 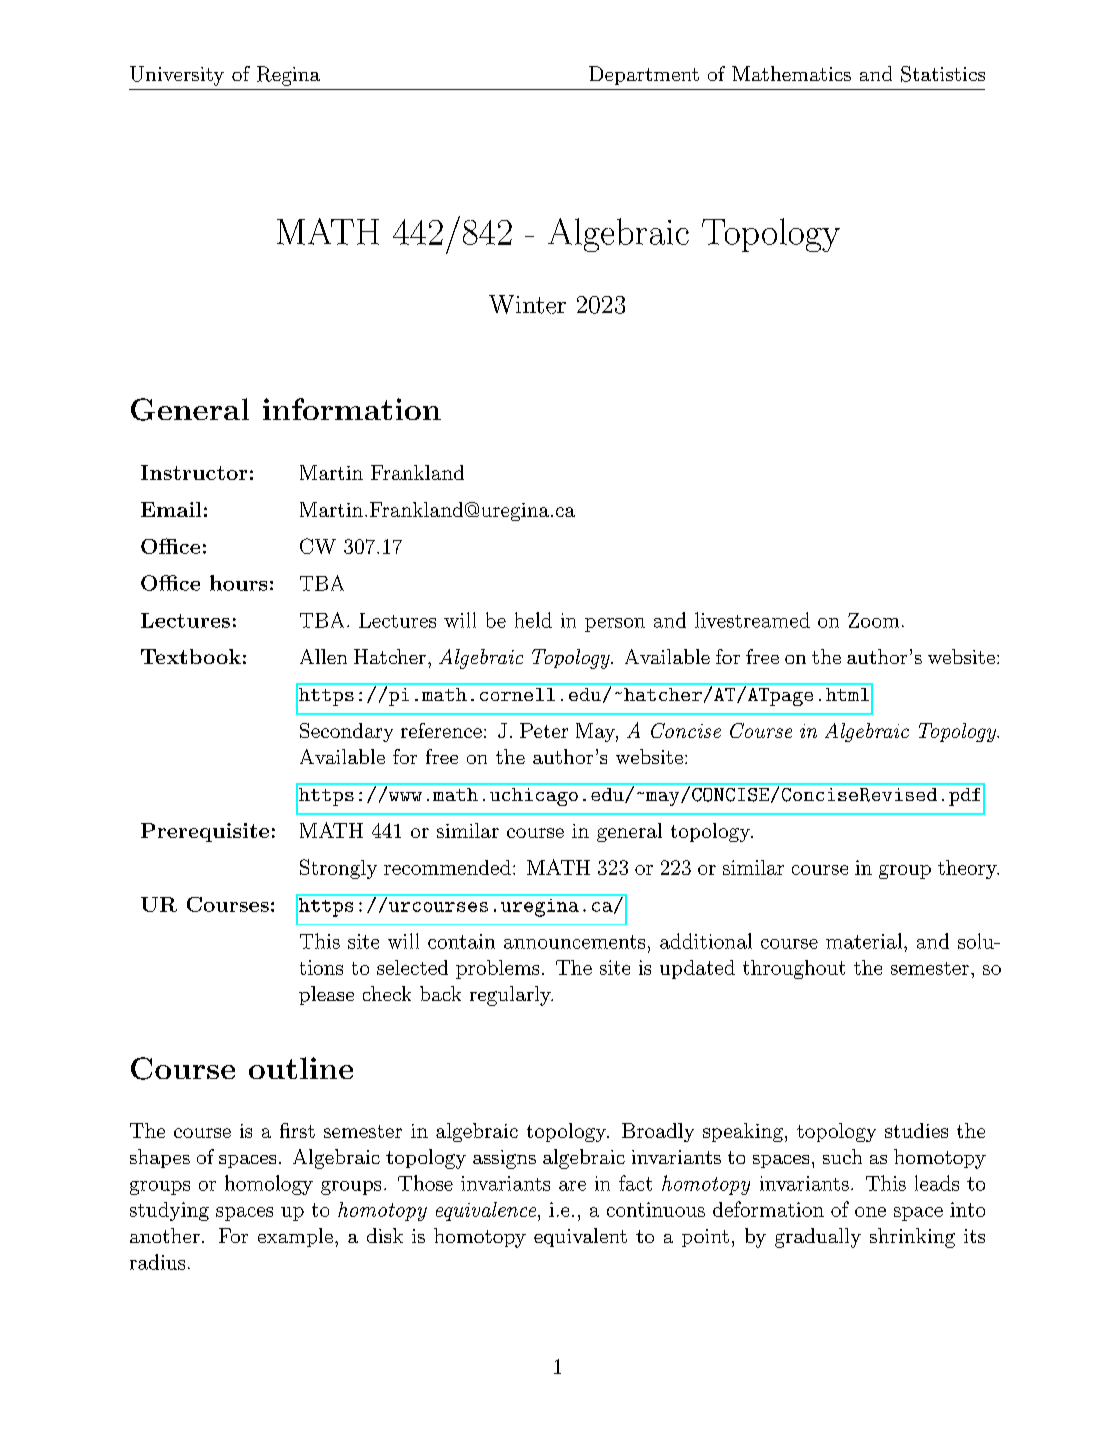 I want to click on Textbook, so click(x=191, y=656).
